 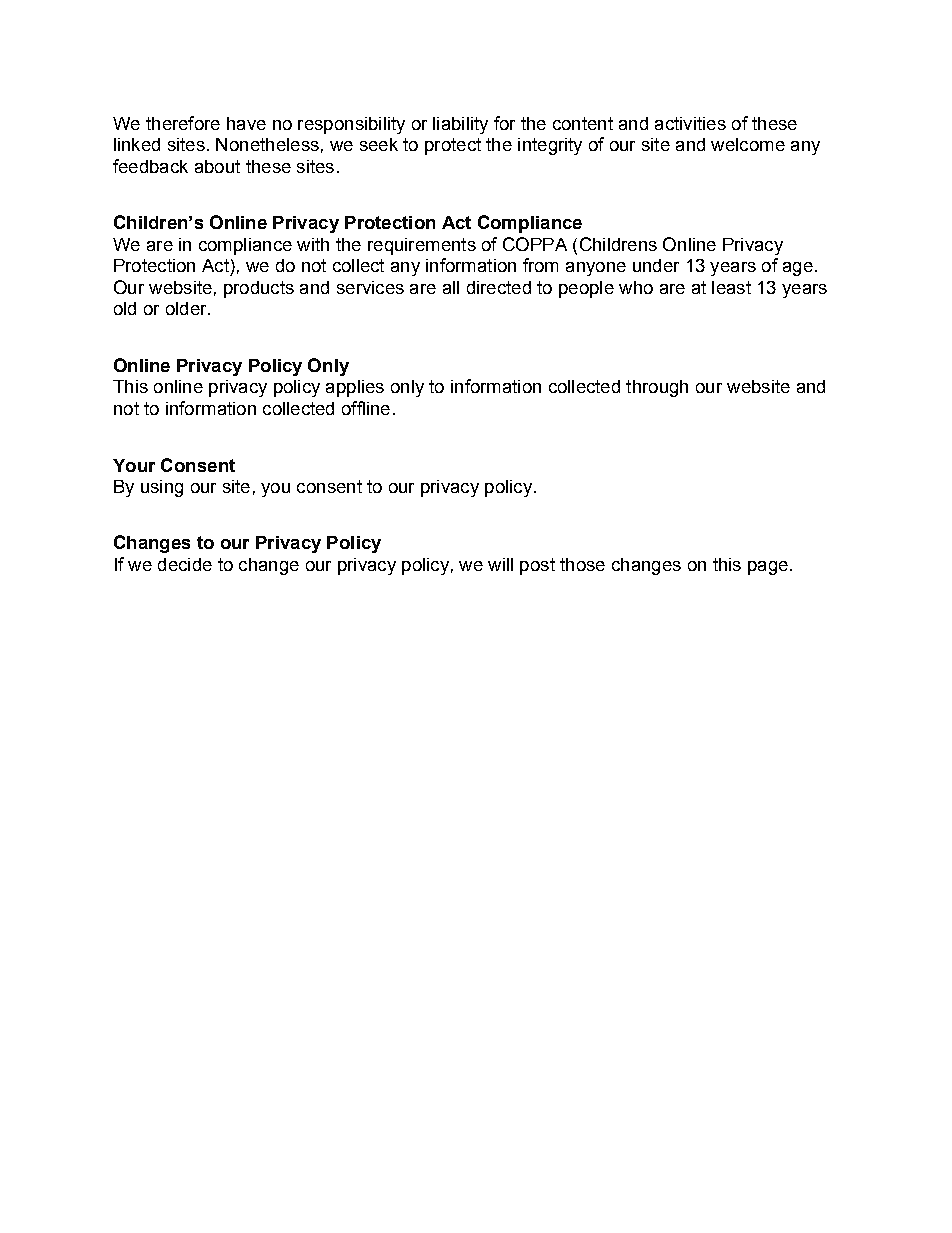 I want to click on those, so click(x=582, y=564).
